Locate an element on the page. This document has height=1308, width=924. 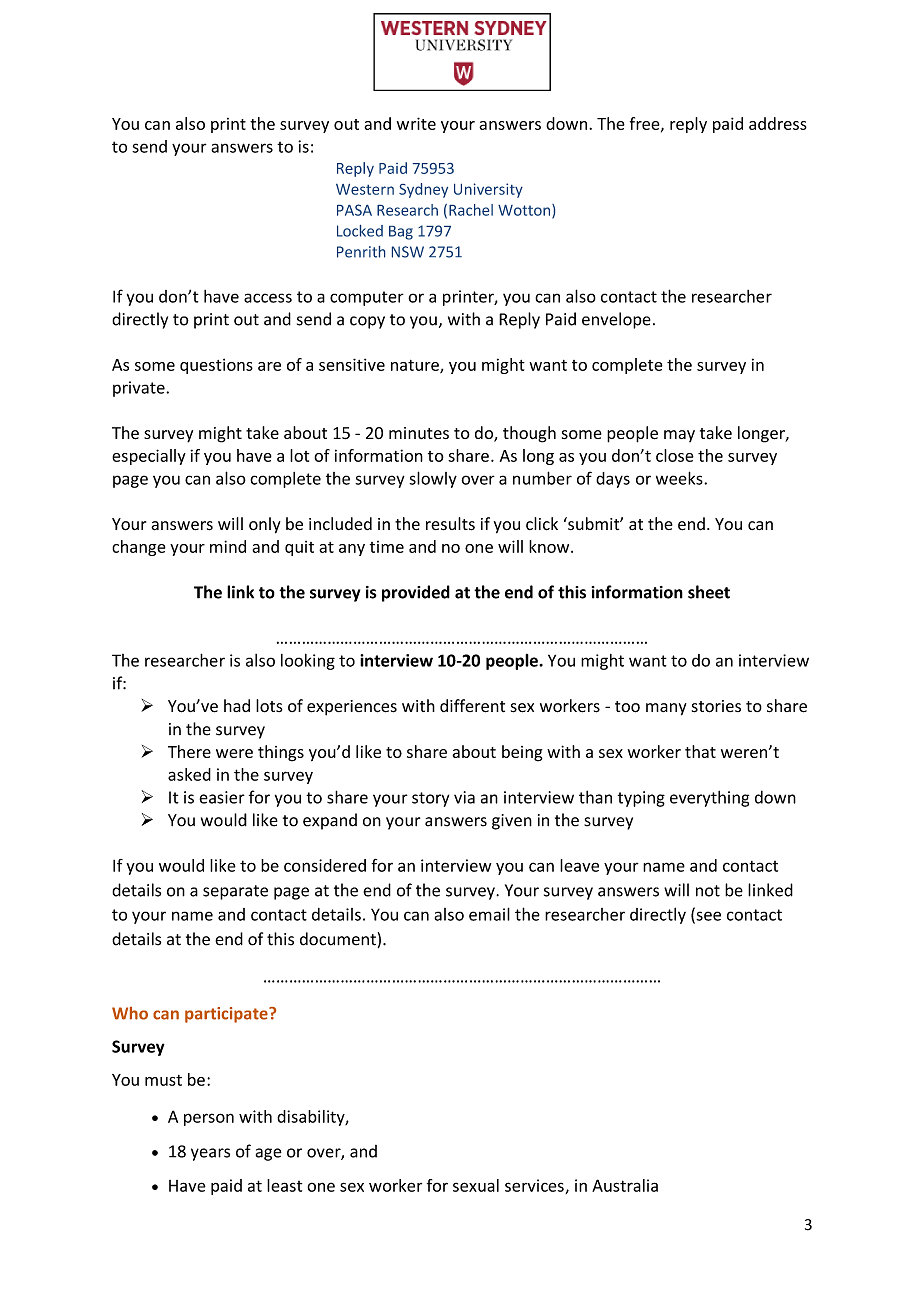
different is located at coordinates (472, 706).
